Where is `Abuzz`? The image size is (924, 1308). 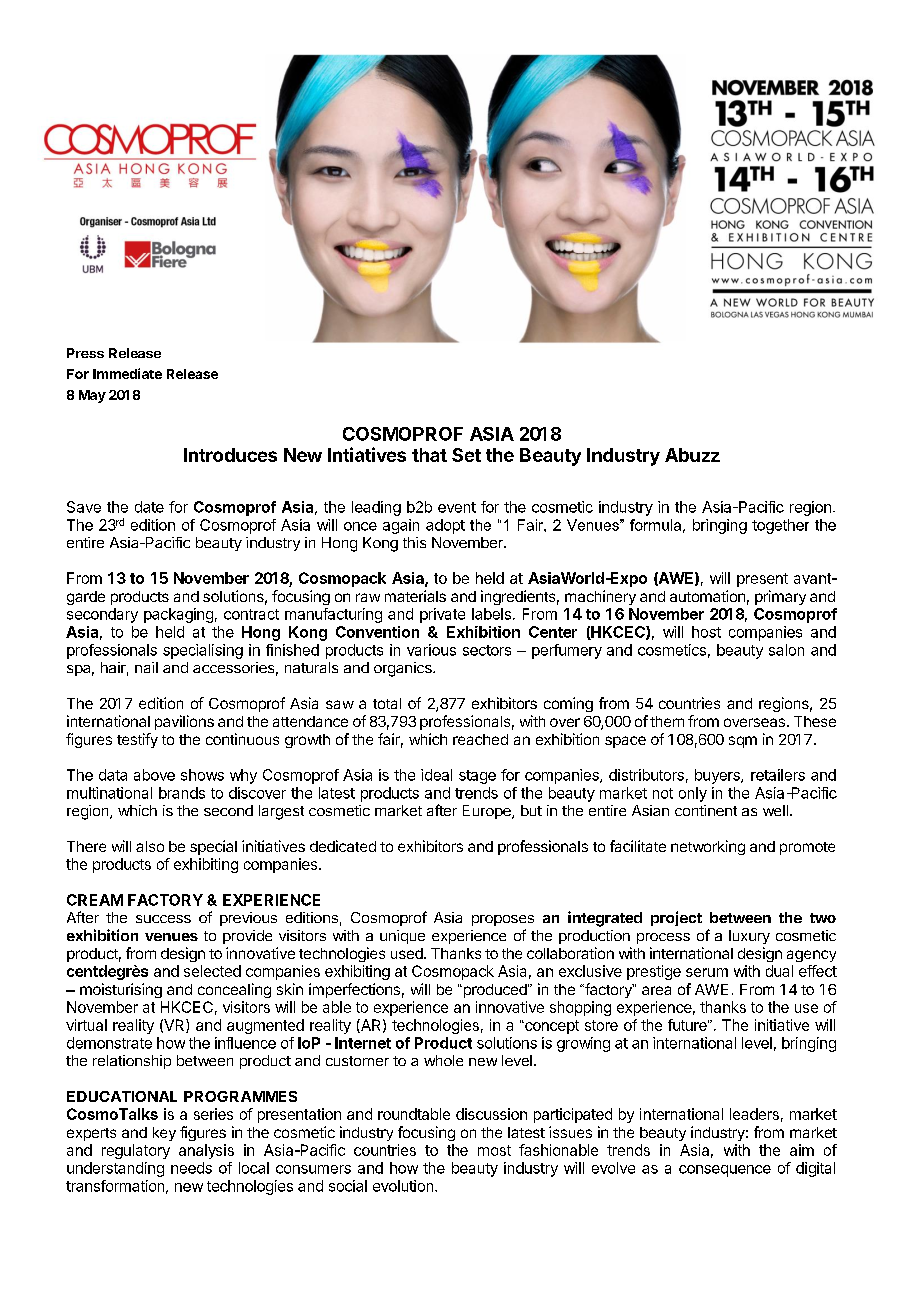 Abuzz is located at coordinates (692, 455).
